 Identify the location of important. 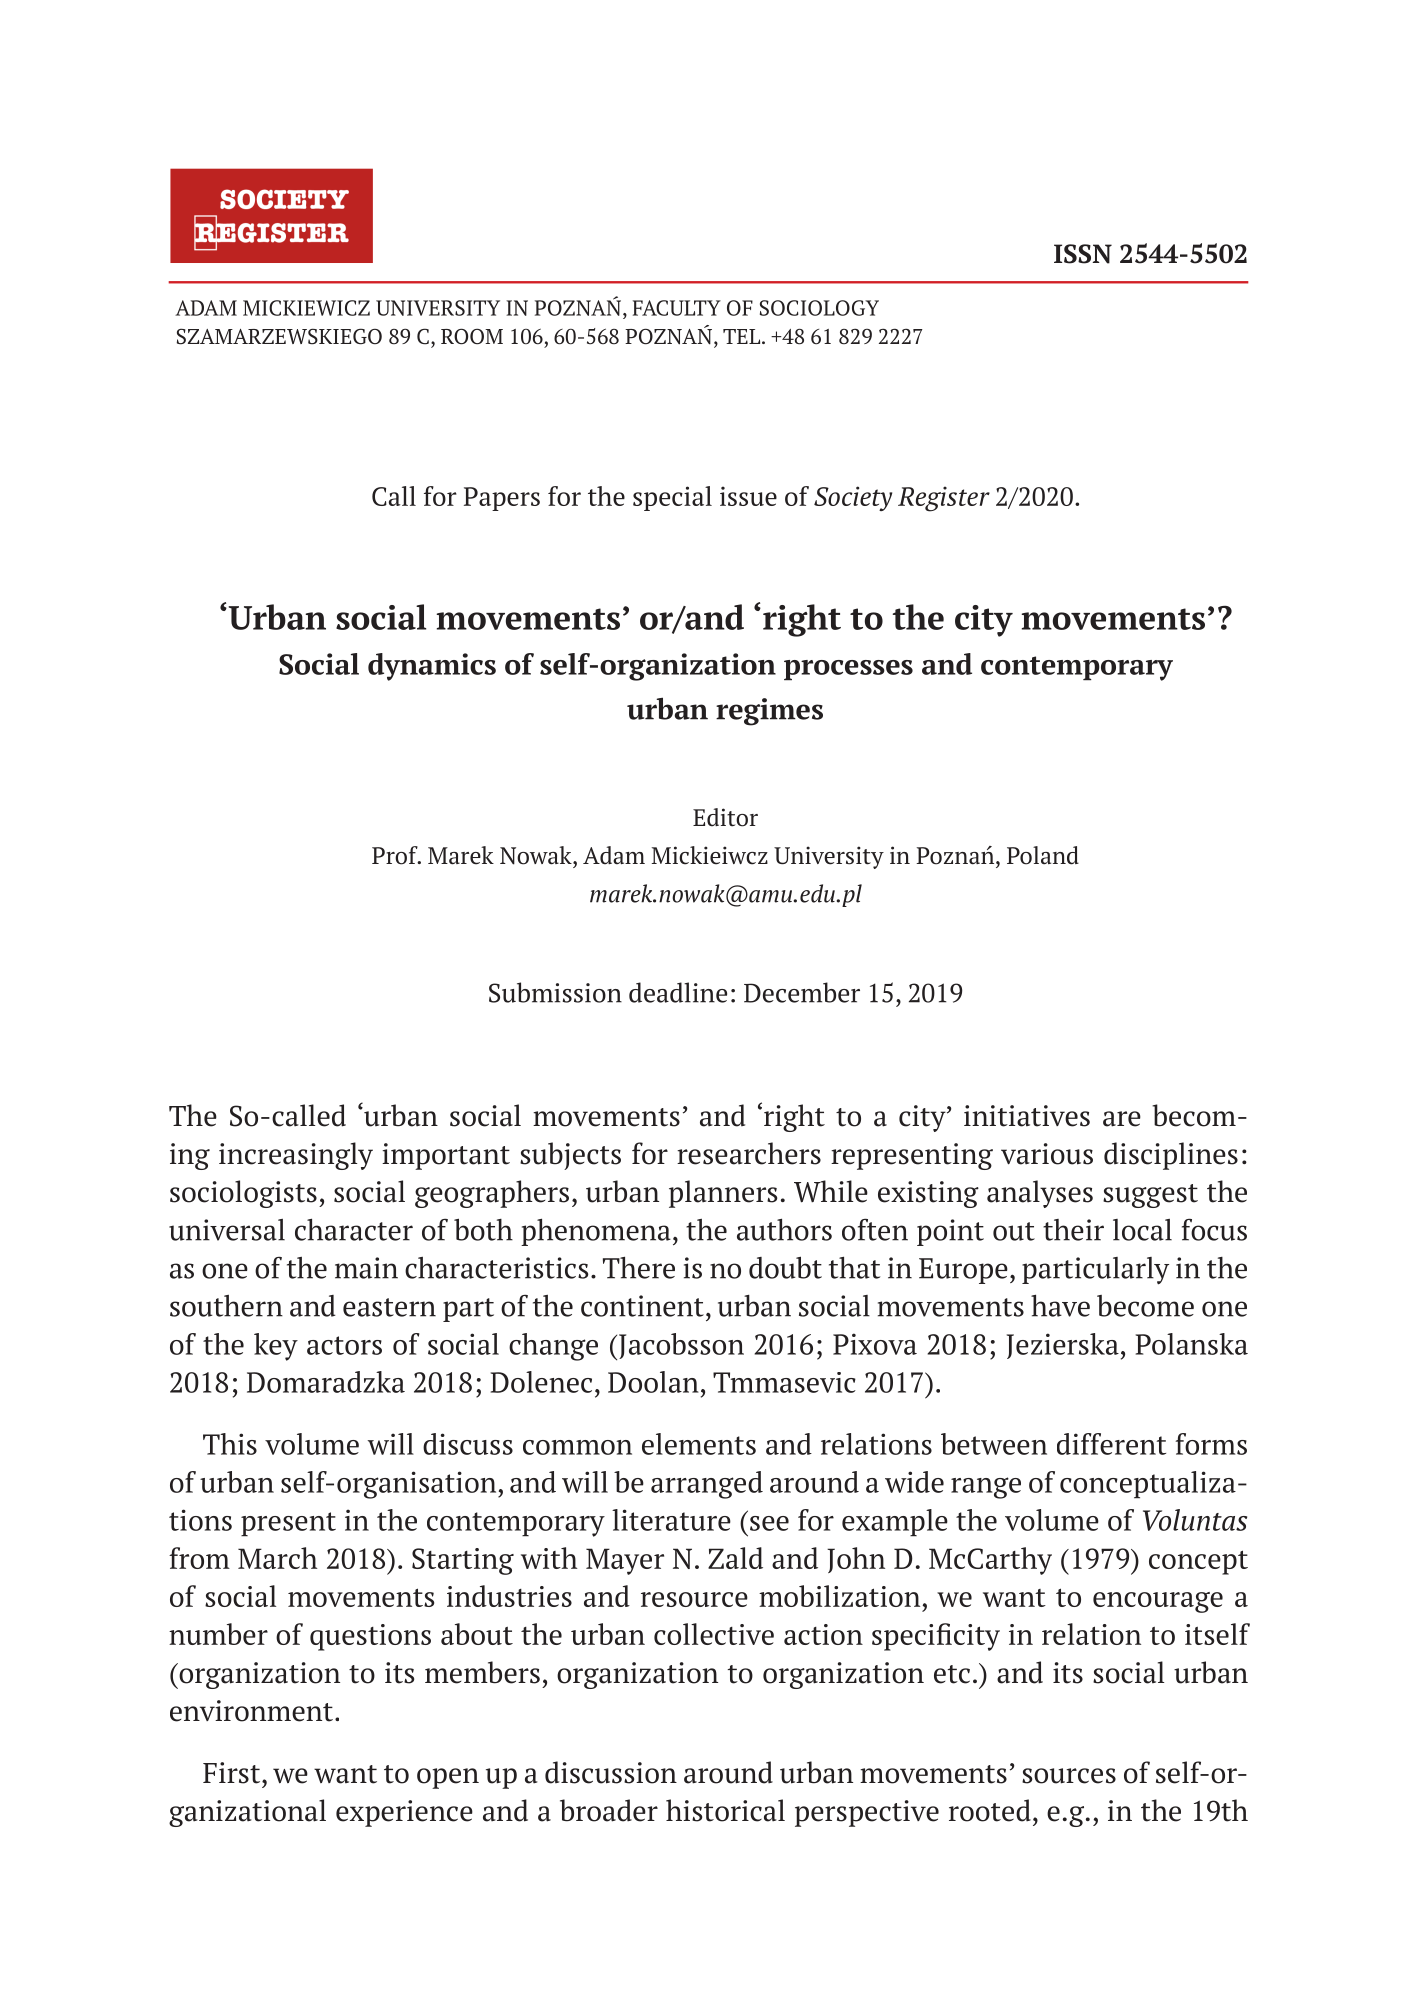
(446, 1156).
